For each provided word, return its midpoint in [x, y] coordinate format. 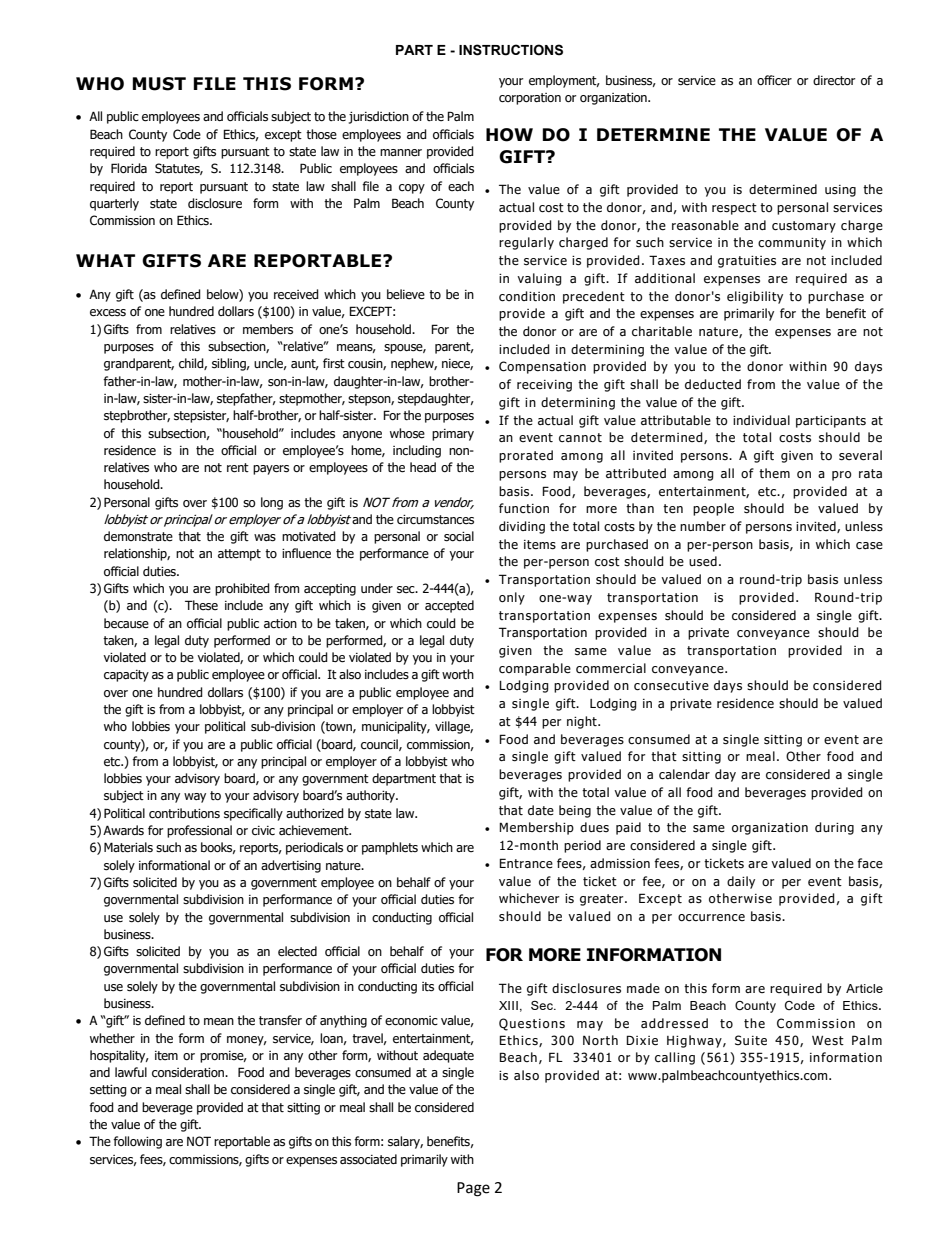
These [201, 605]
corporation [530, 99]
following [137, 1142]
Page [473, 1189]
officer [774, 80]
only [512, 598]
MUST [159, 84]
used [703, 561]
